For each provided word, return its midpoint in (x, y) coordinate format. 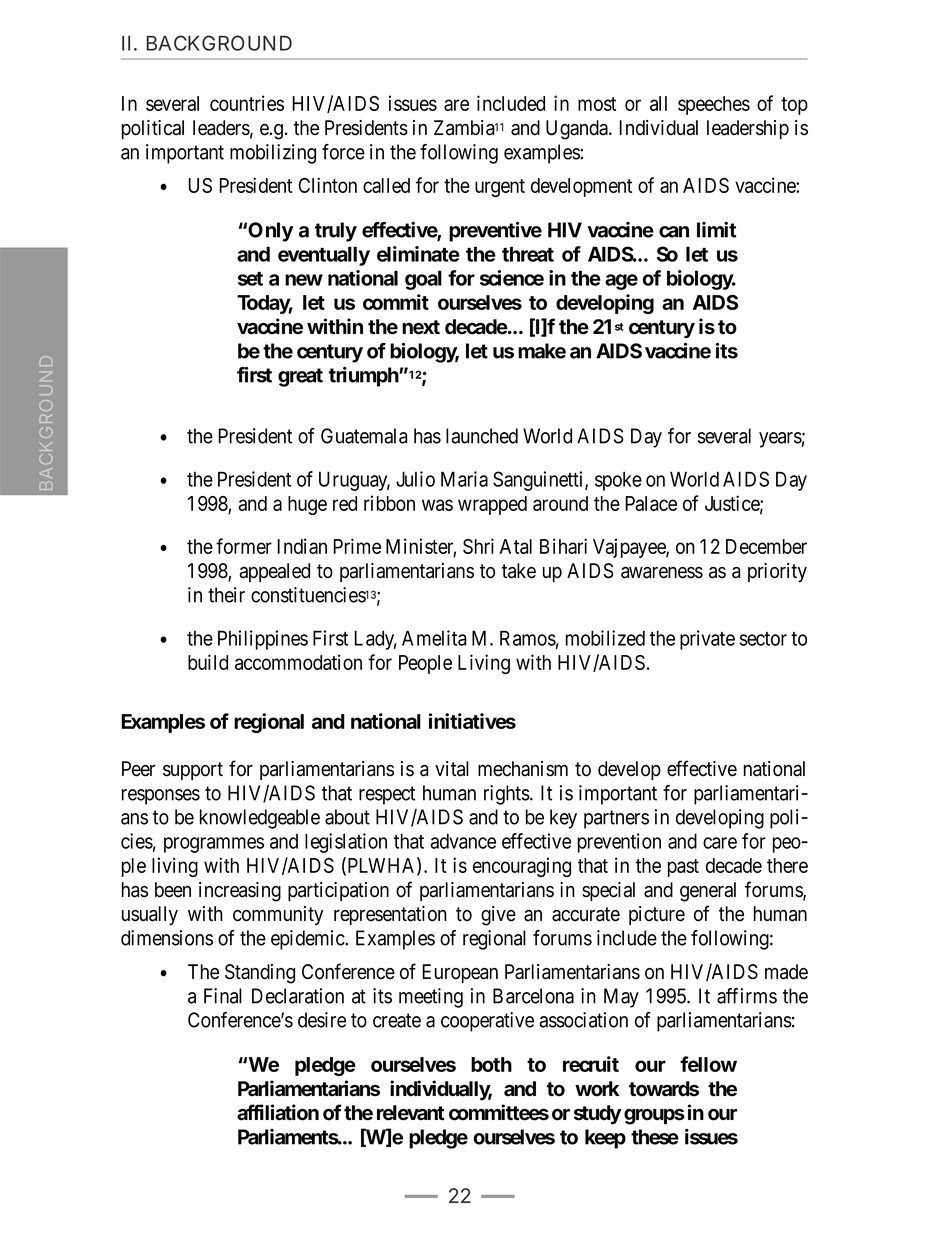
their (226, 595)
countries (247, 103)
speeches (714, 105)
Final (223, 996)
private (707, 640)
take (519, 571)
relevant (410, 1113)
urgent (500, 188)
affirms (747, 996)
